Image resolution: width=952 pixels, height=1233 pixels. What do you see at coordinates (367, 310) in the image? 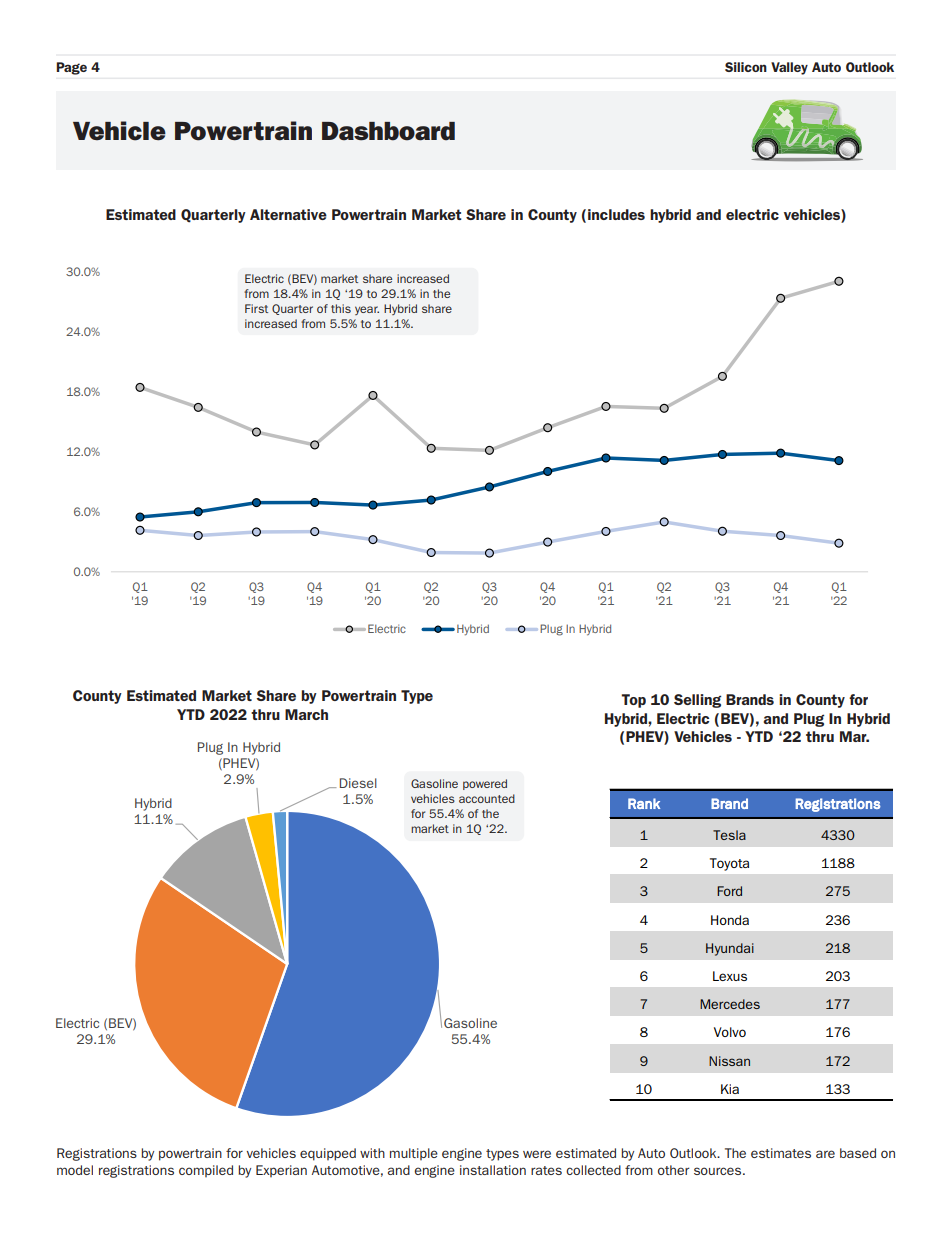
I see `year` at bounding box center [367, 310].
